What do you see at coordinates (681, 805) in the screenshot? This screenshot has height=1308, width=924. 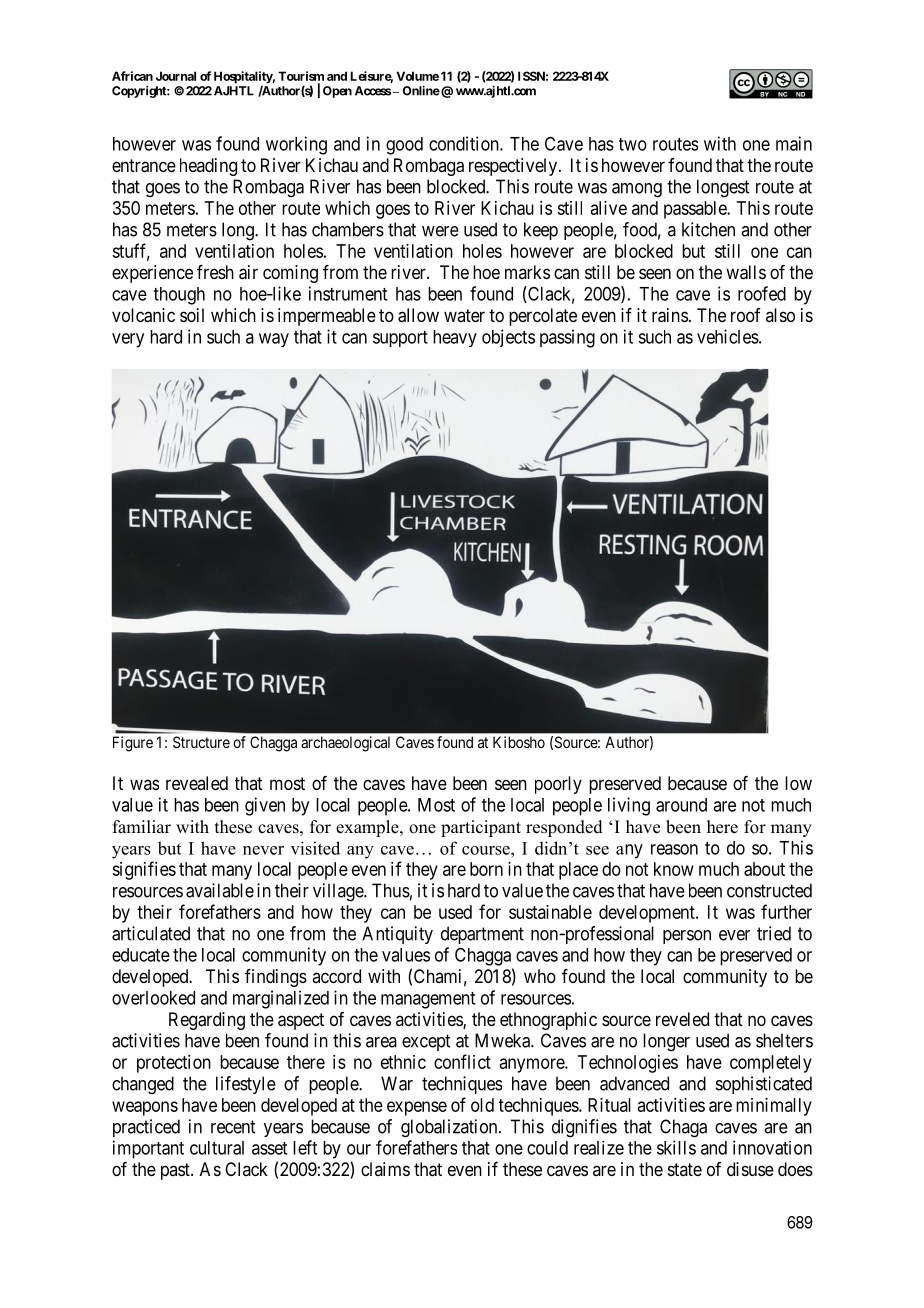 I see `around` at bounding box center [681, 805].
